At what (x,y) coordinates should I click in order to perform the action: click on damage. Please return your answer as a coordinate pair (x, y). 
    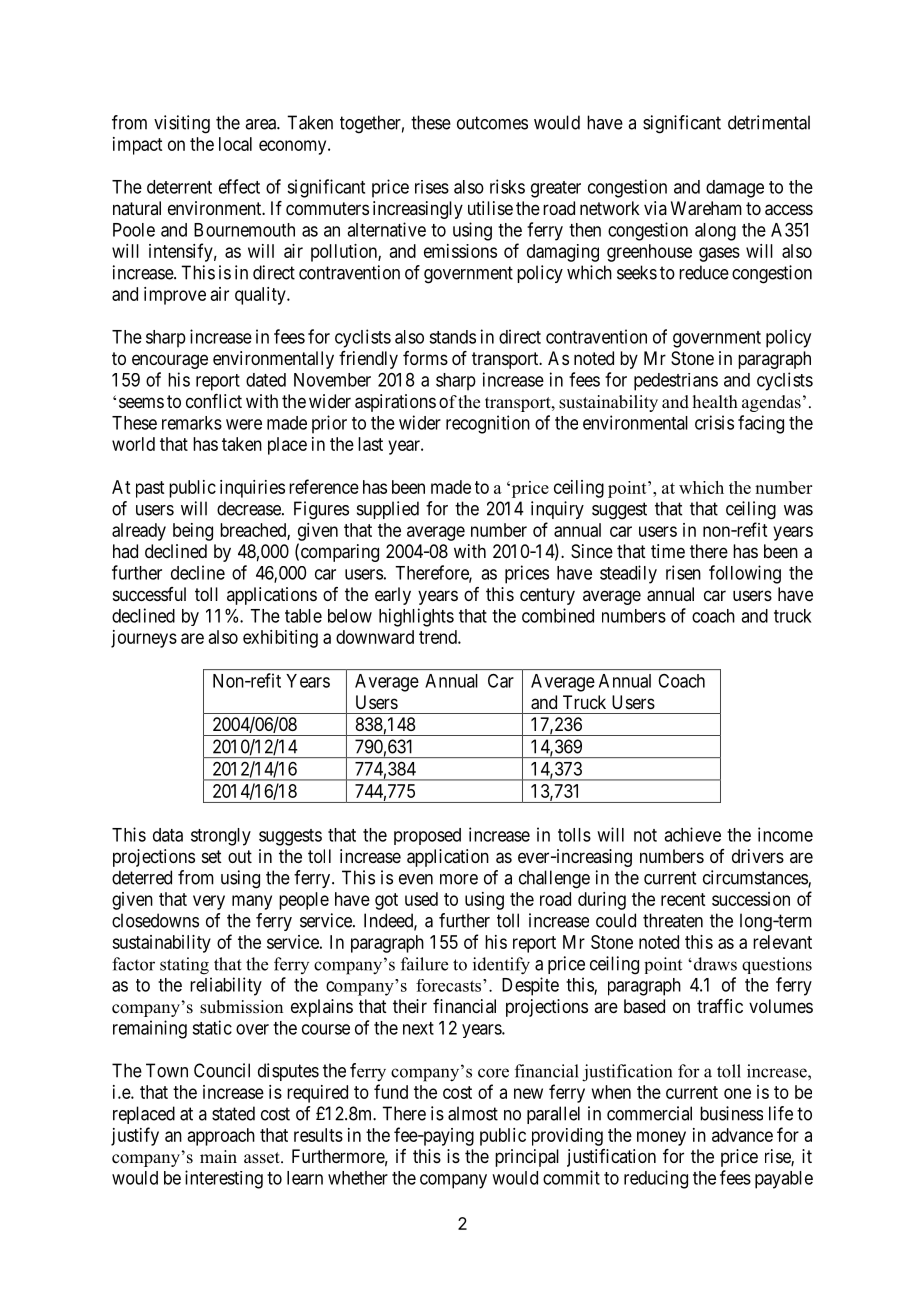
    Looking at the image, I should click on (735, 189).
